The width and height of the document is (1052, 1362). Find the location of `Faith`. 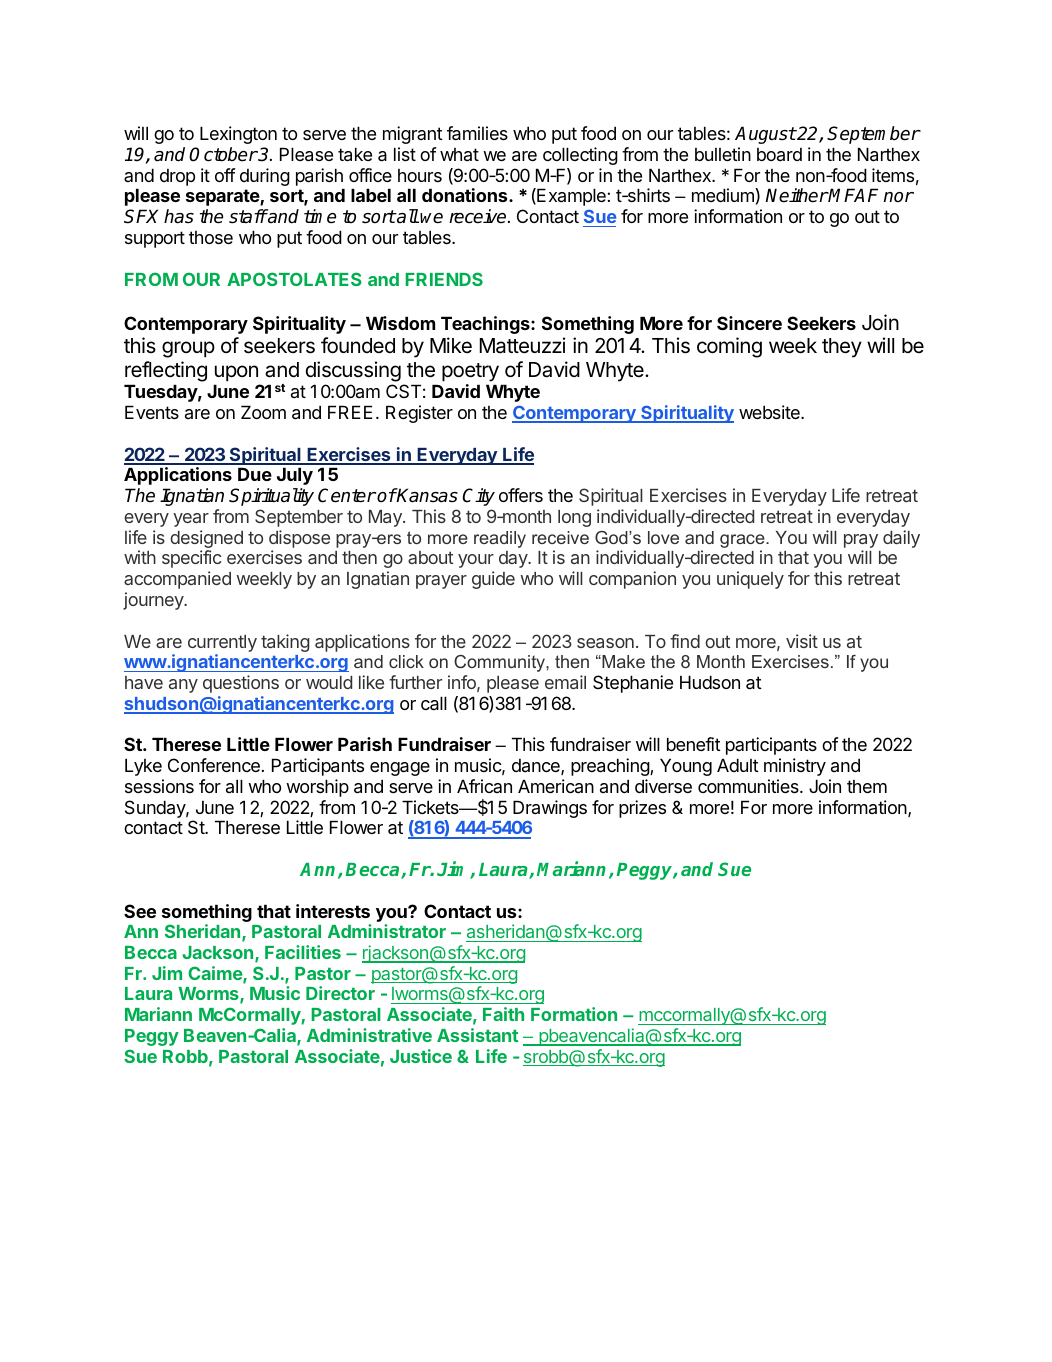

Faith is located at coordinates (503, 1014).
